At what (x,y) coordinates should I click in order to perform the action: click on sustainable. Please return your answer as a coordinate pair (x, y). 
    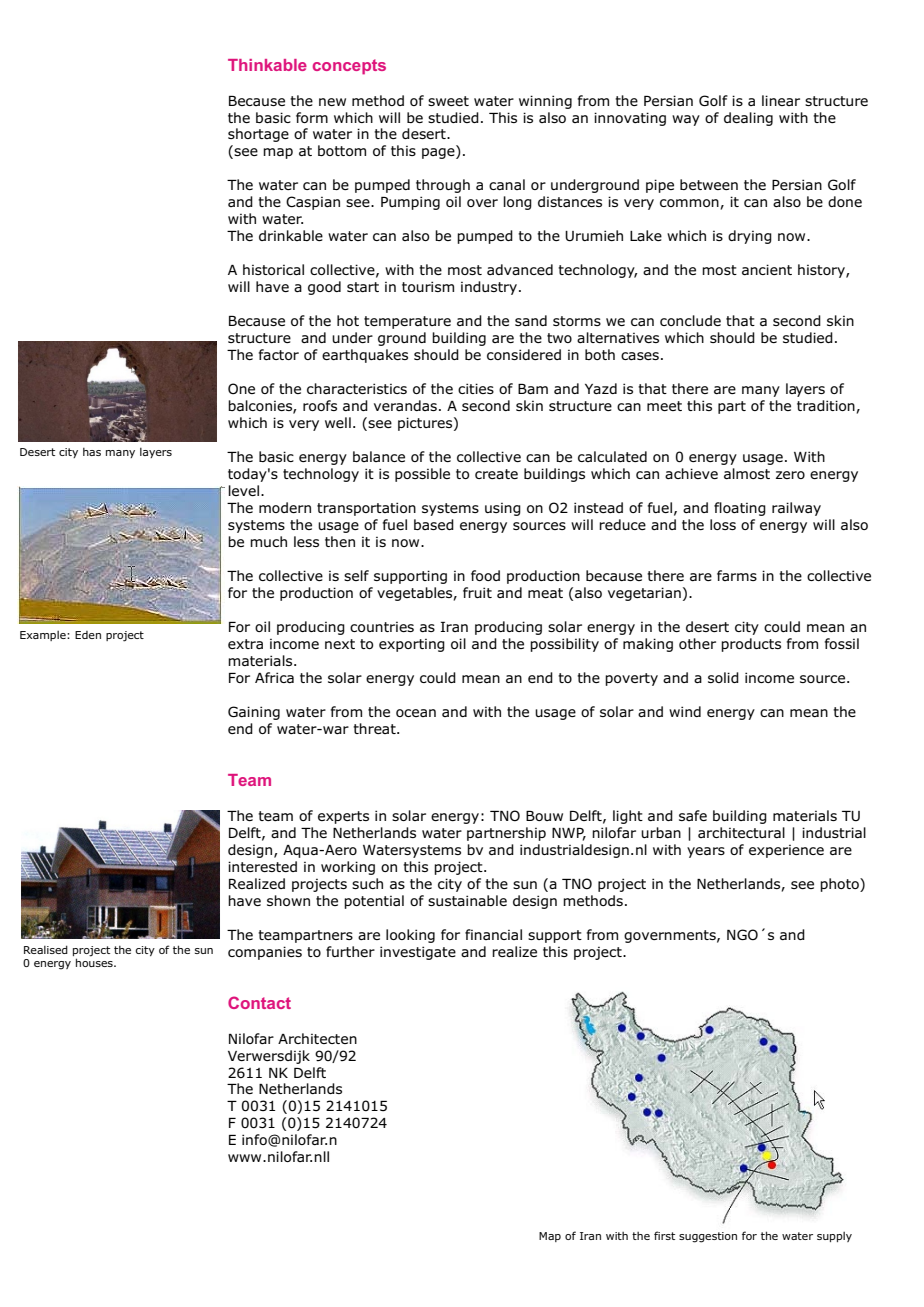
    Looking at the image, I should click on (467, 900).
